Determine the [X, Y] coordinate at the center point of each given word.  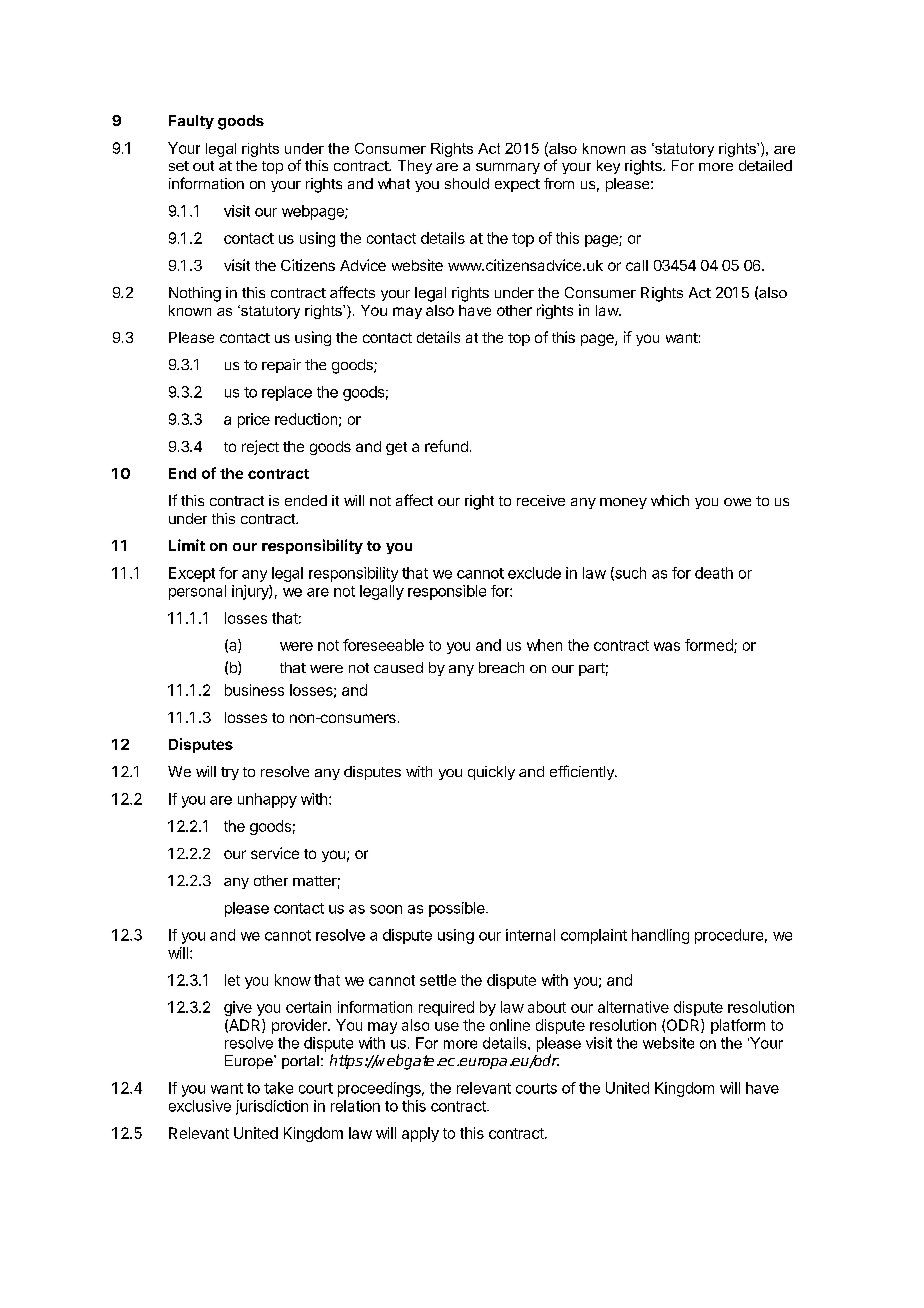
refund [446, 446]
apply [420, 1134]
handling [660, 936]
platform [738, 1026]
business [254, 690]
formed [710, 646]
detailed [765, 165]
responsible [447, 592]
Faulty [191, 122]
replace [287, 393]
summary [508, 168]
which [670, 500]
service [275, 853]
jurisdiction [272, 1107]
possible [458, 909]
